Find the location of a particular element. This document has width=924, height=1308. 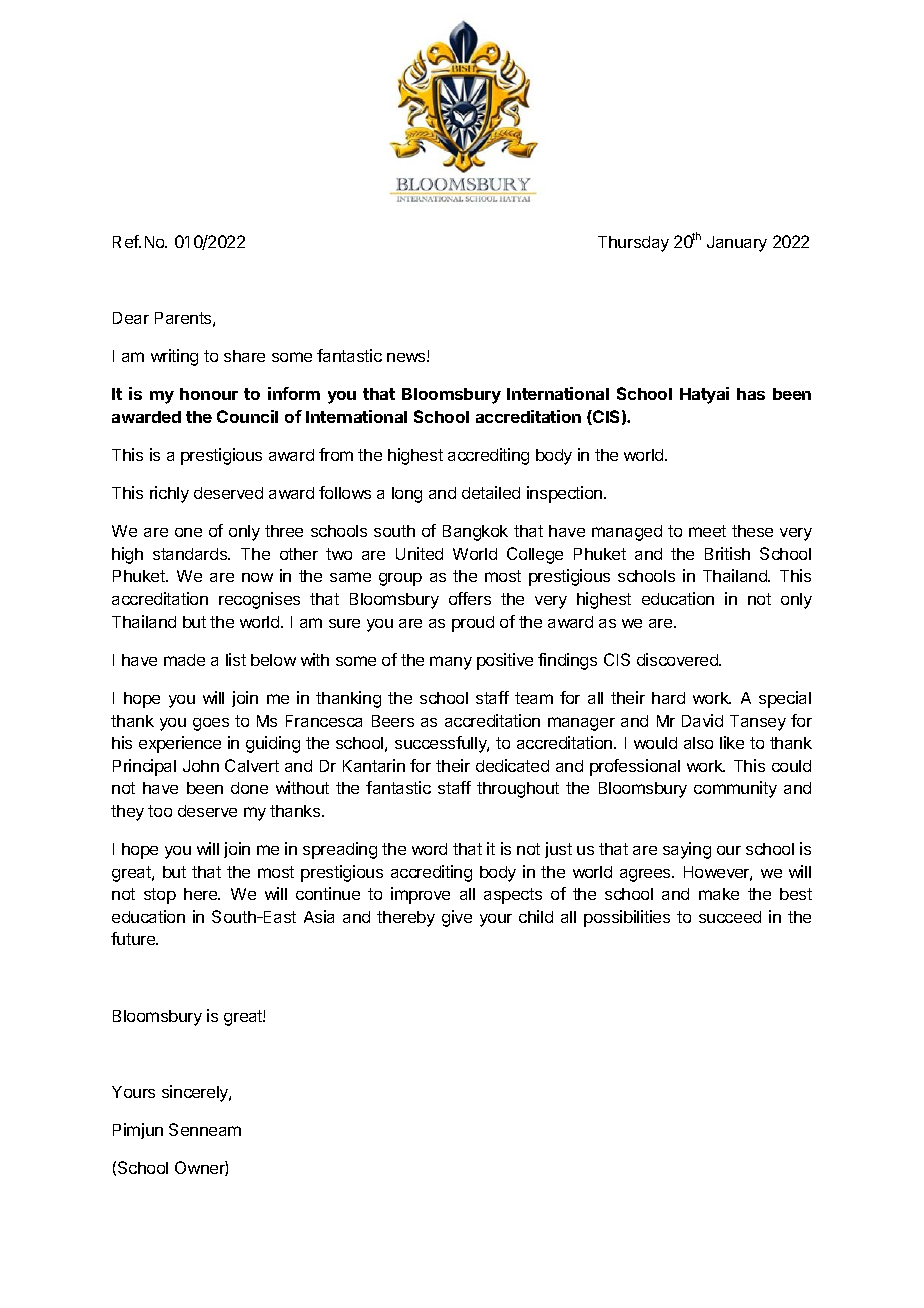

recognises is located at coordinates (259, 600).
